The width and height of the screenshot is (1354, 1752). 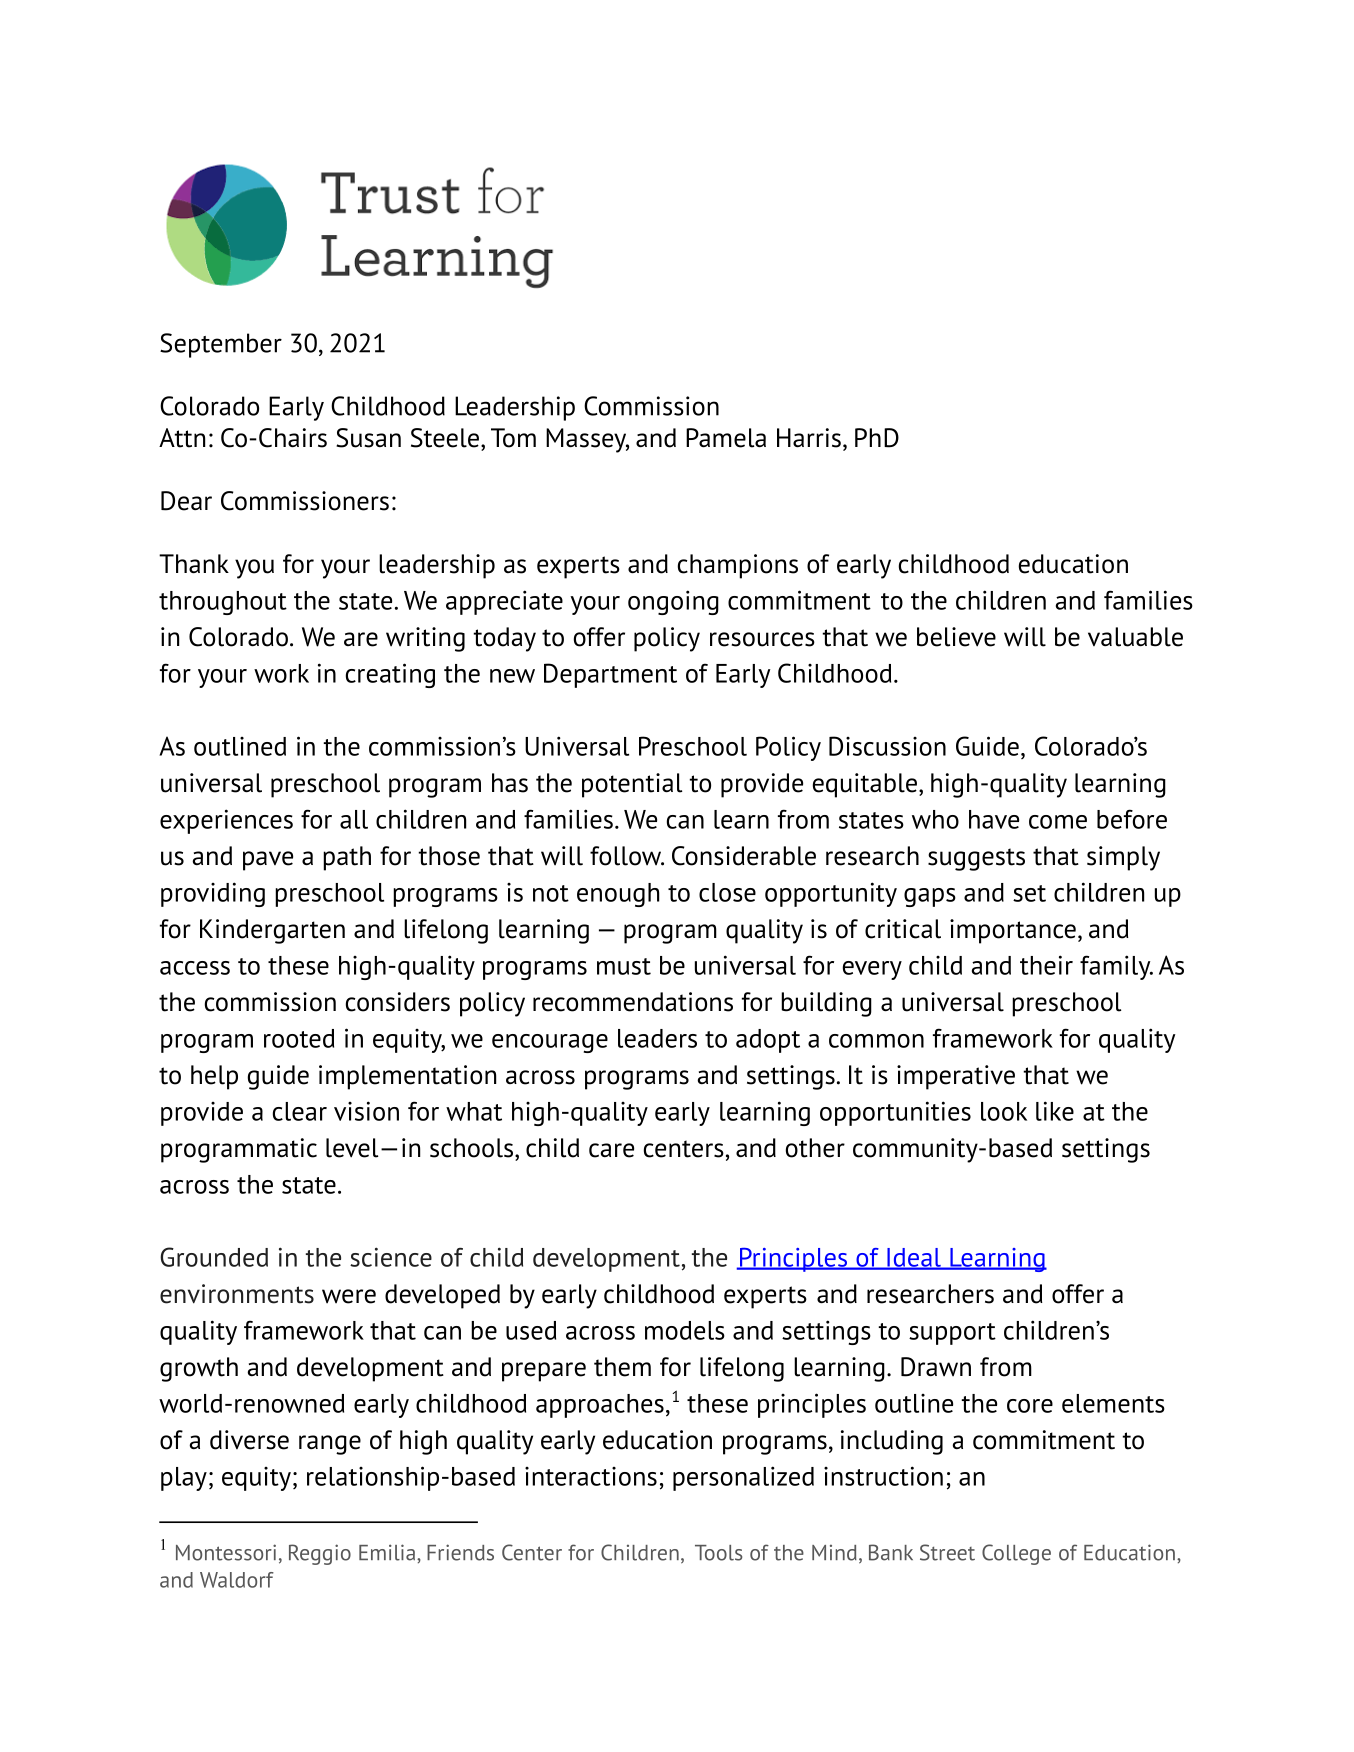 I want to click on Grounded, so click(x=214, y=1257).
